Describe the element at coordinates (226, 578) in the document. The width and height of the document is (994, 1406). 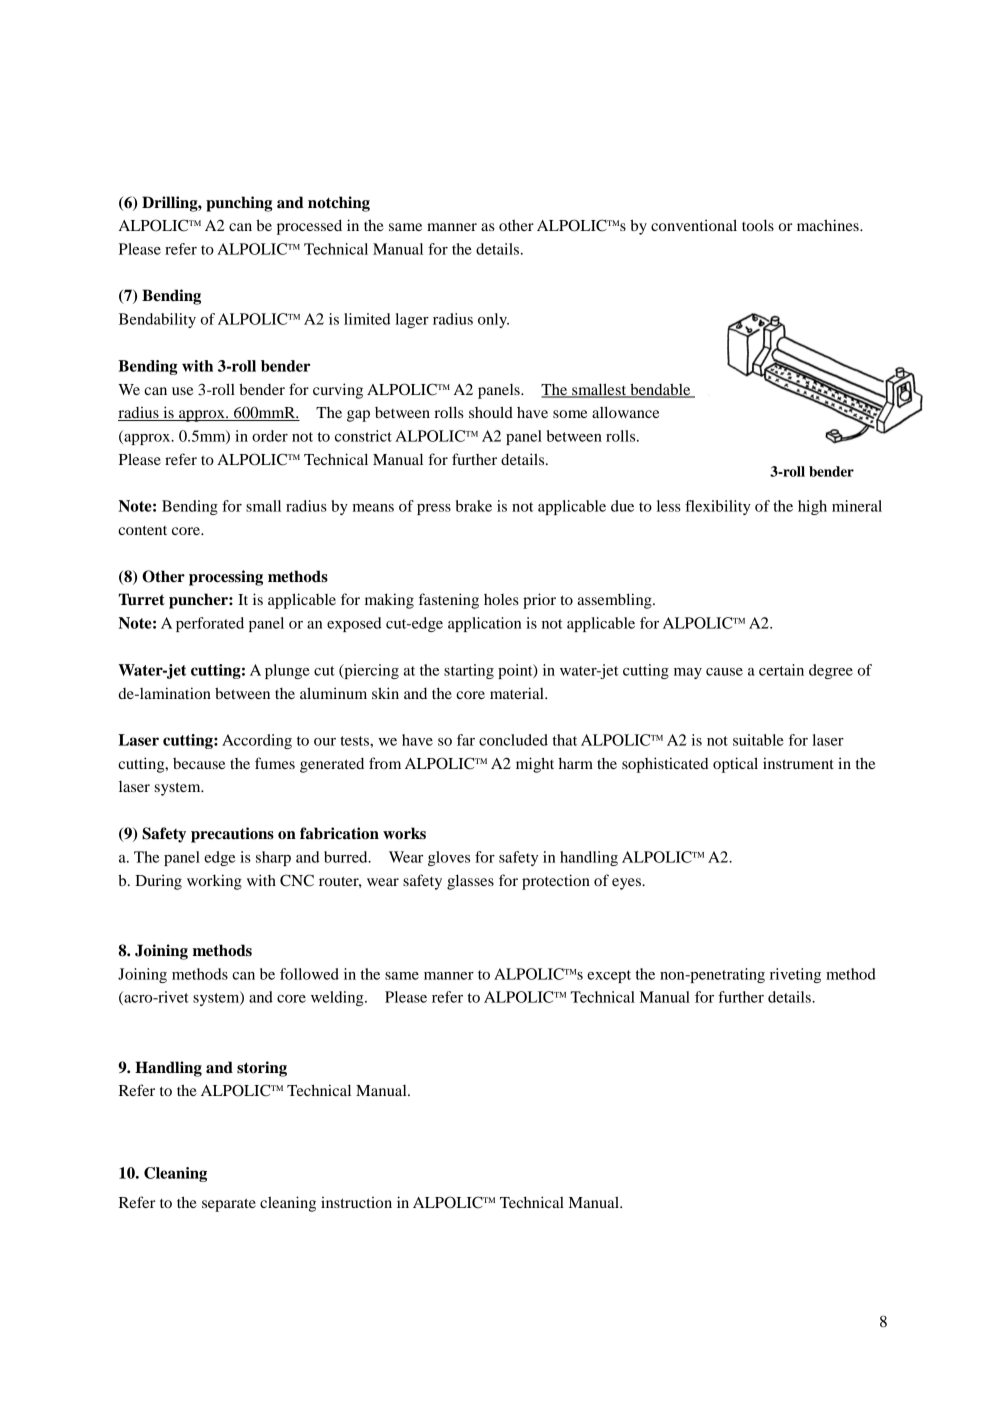
I see `processing` at that location.
